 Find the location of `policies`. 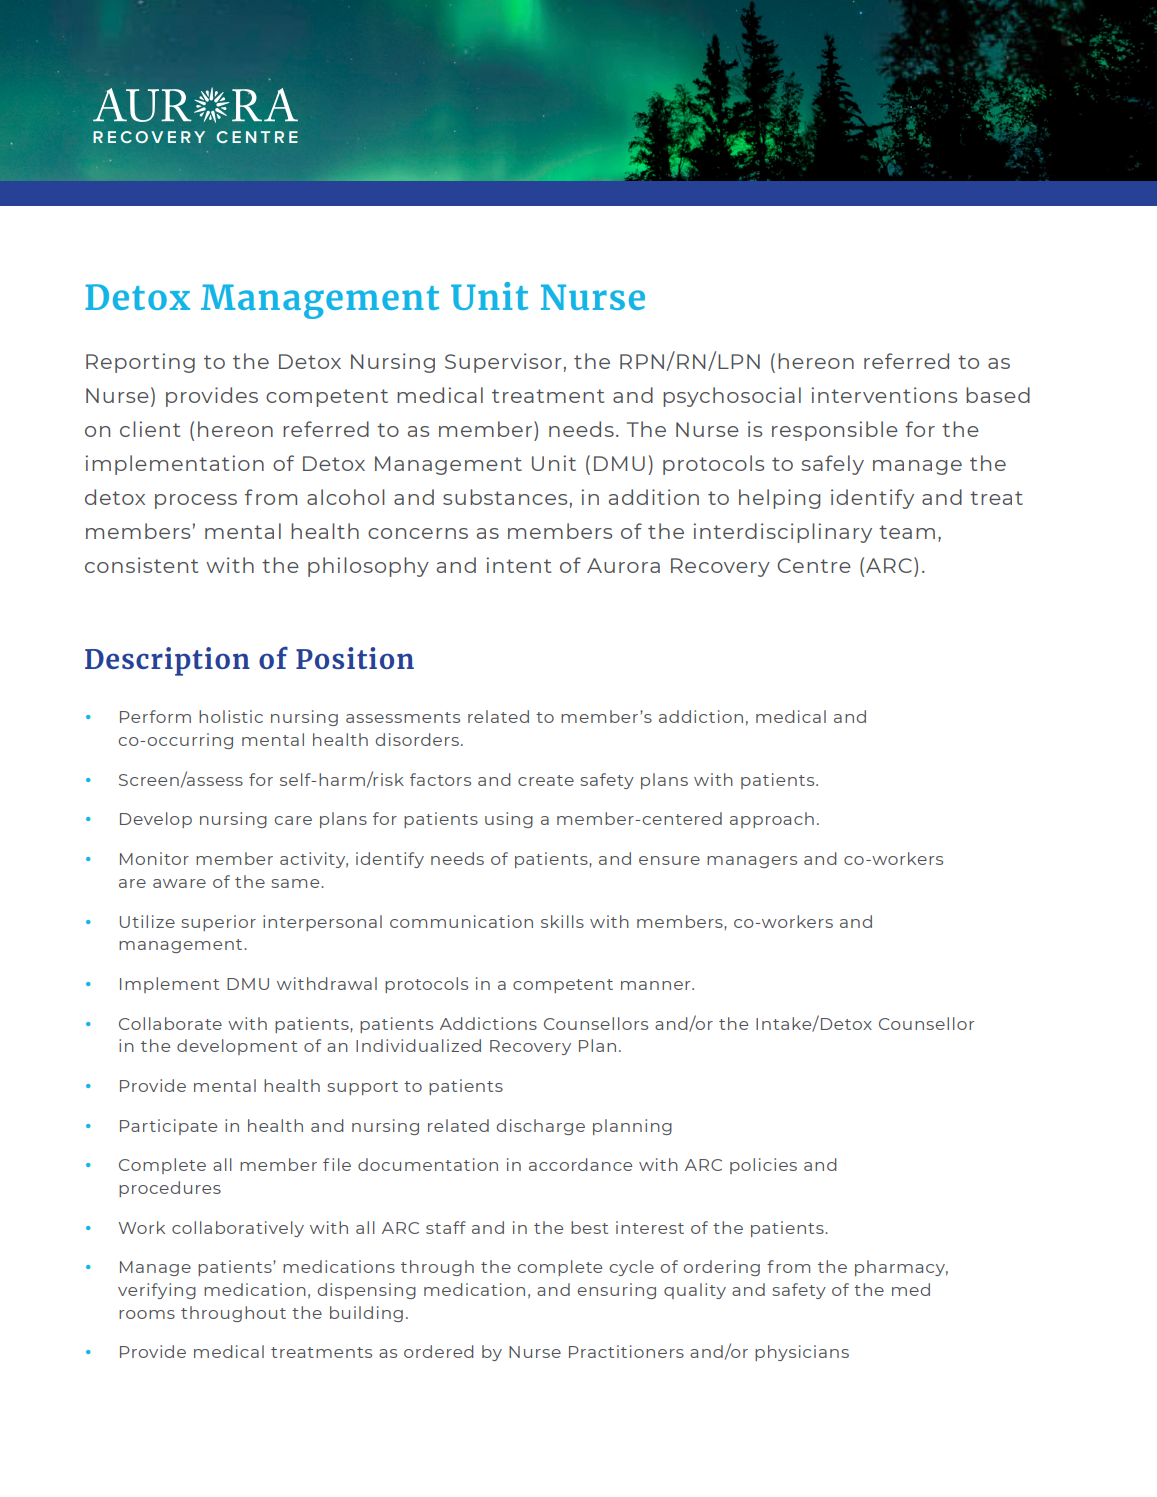

policies is located at coordinates (763, 1166).
